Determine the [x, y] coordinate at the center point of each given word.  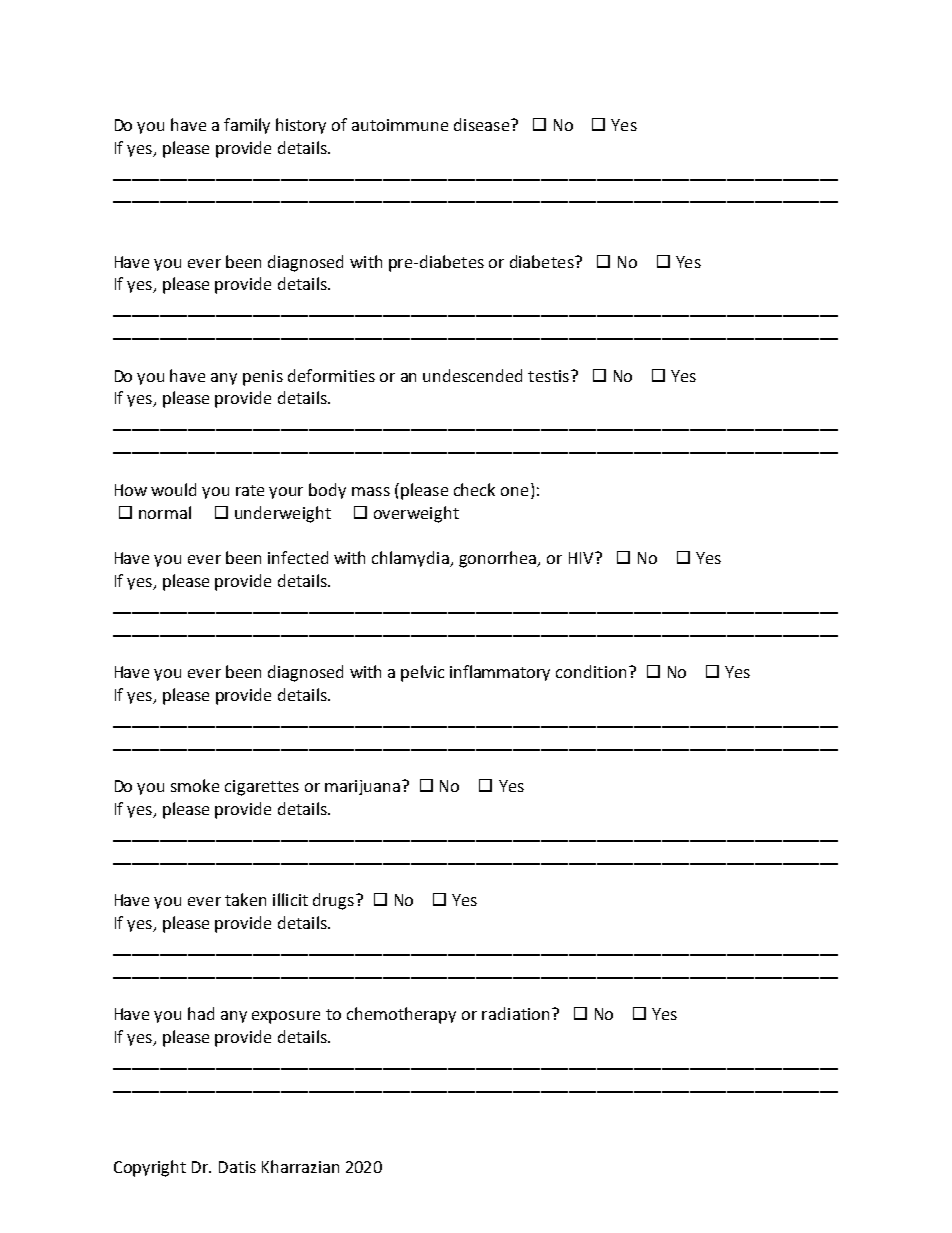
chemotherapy [401, 1015]
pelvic [422, 673]
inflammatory [500, 673]
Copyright [150, 1168]
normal [165, 512]
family [247, 126]
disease [483, 124]
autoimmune [400, 125]
